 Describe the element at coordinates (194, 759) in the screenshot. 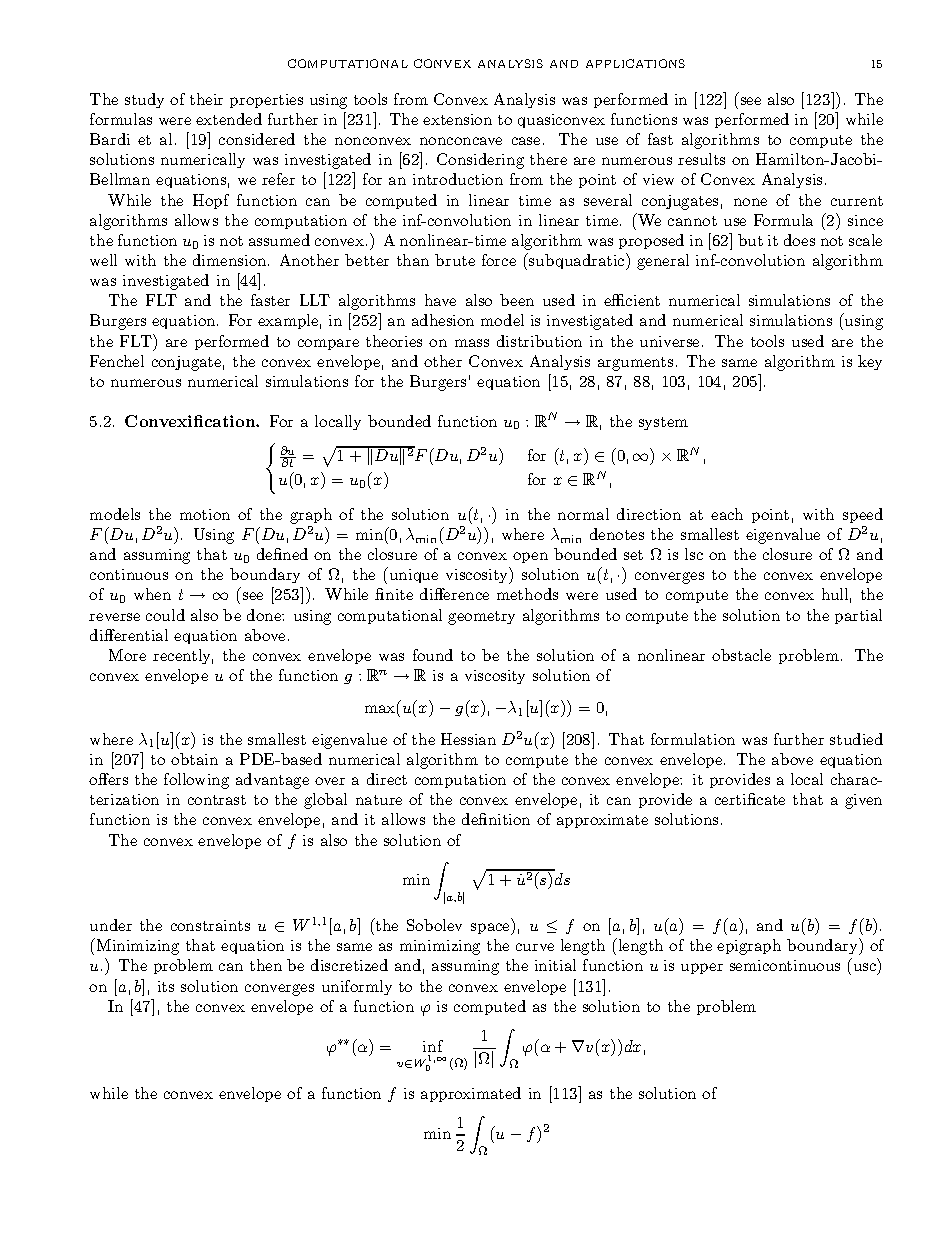

I see `obtain` at that location.
